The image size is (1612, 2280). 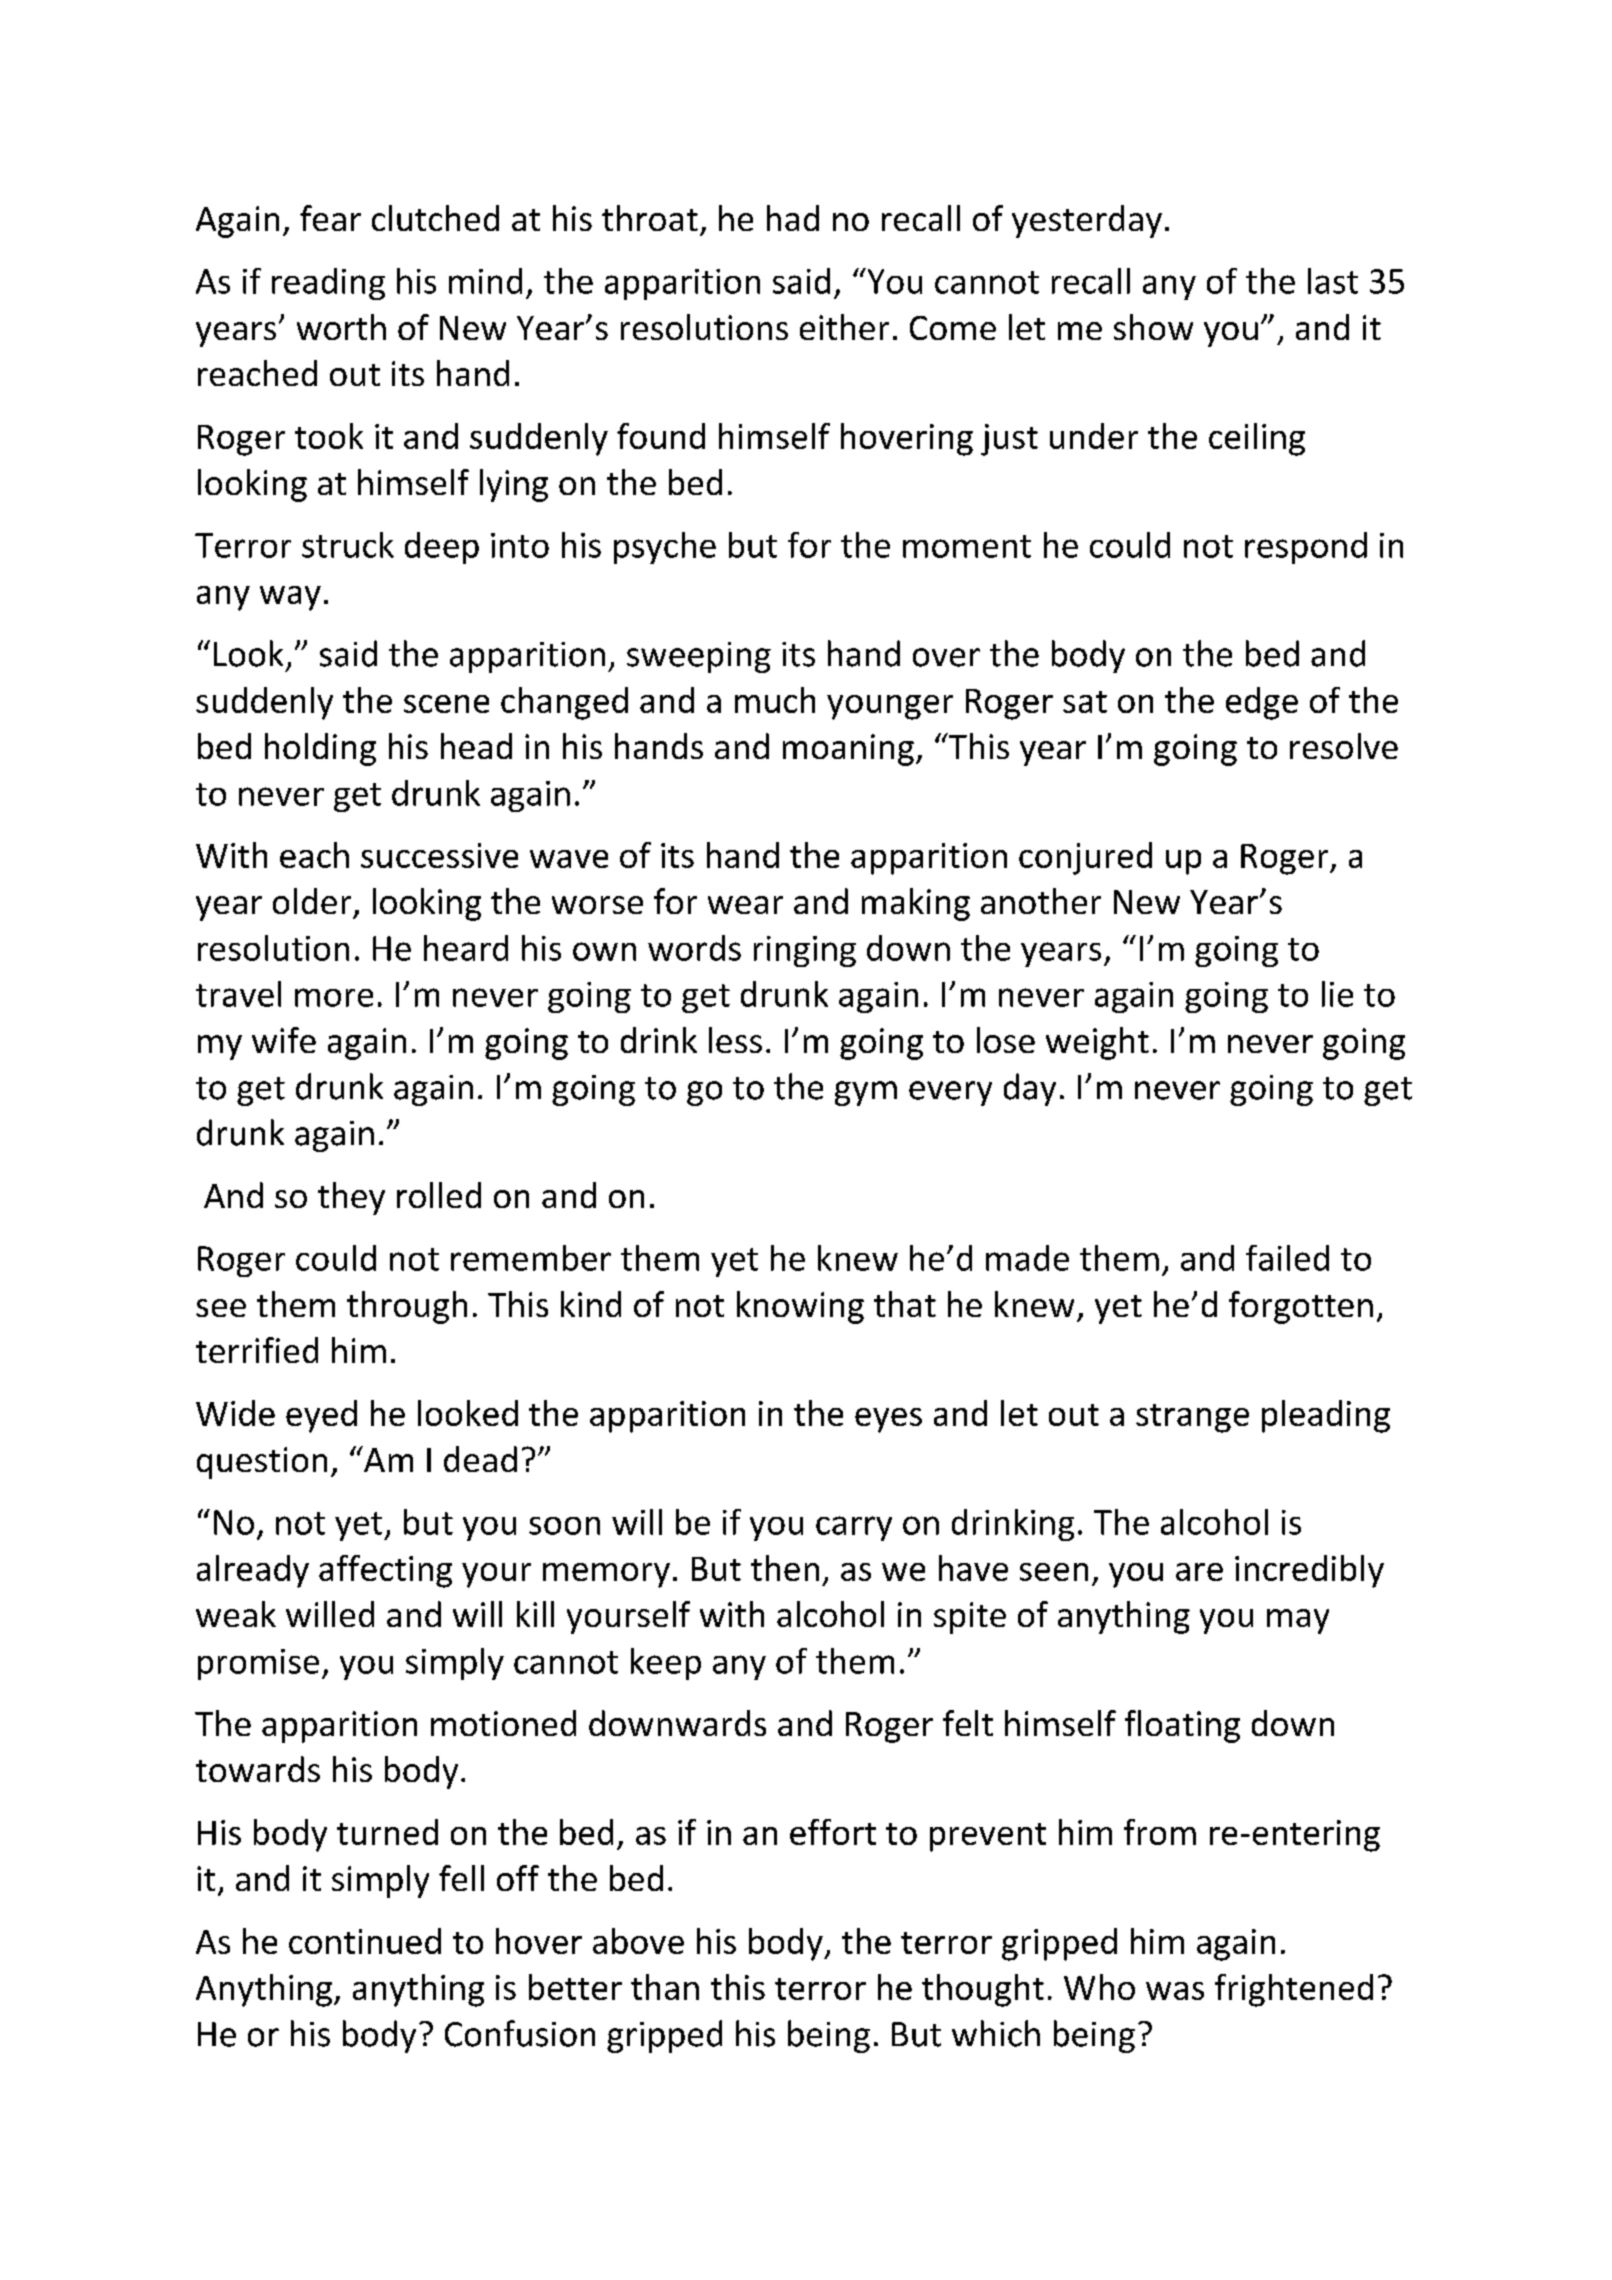 I want to click on conjured, so click(x=1085, y=858).
